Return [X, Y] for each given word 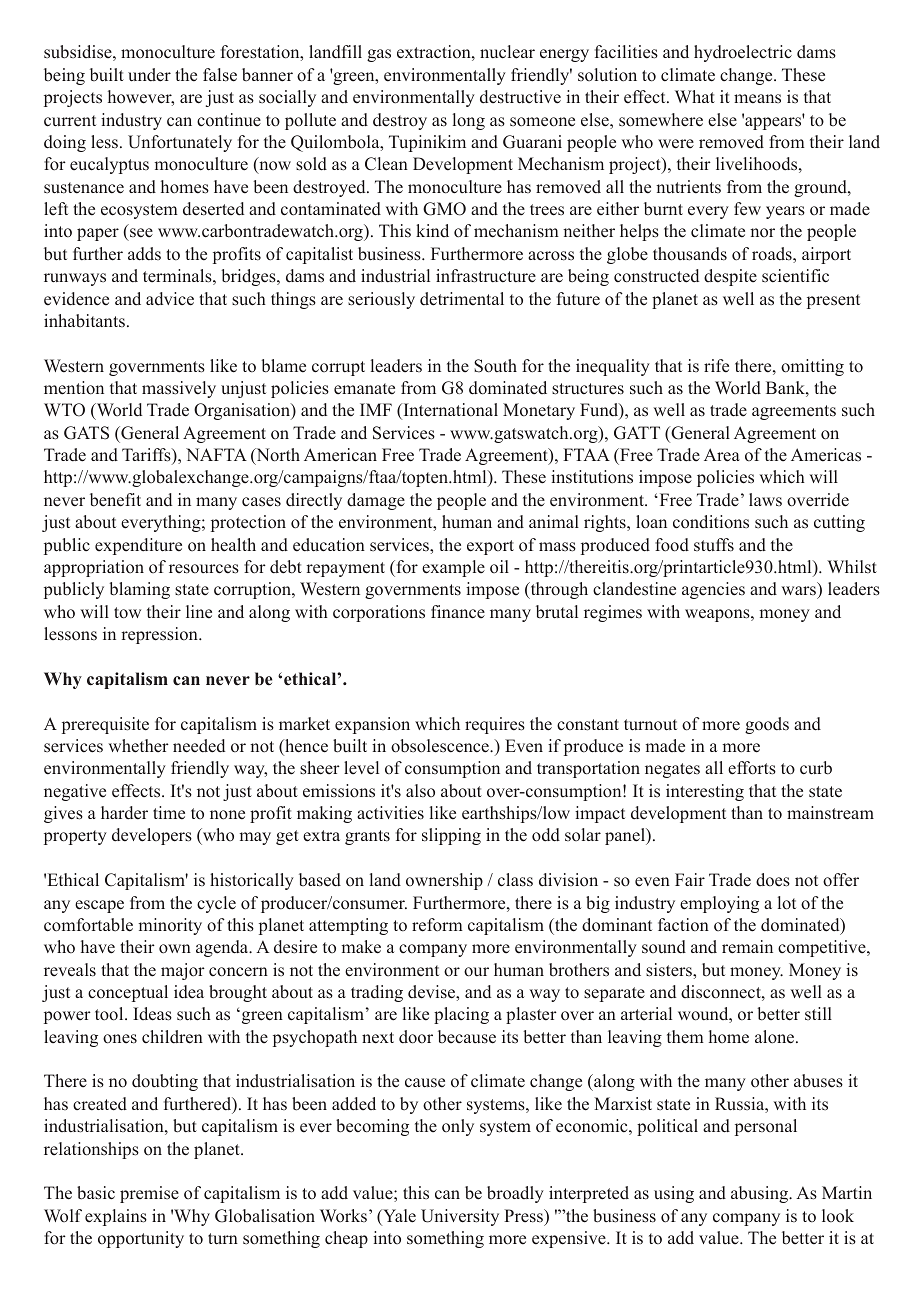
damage [376, 501]
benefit [115, 500]
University [460, 1217]
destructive [520, 97]
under [149, 75]
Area [722, 455]
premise [149, 1194]
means [757, 99]
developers [152, 836]
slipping [451, 836]
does [773, 880]
